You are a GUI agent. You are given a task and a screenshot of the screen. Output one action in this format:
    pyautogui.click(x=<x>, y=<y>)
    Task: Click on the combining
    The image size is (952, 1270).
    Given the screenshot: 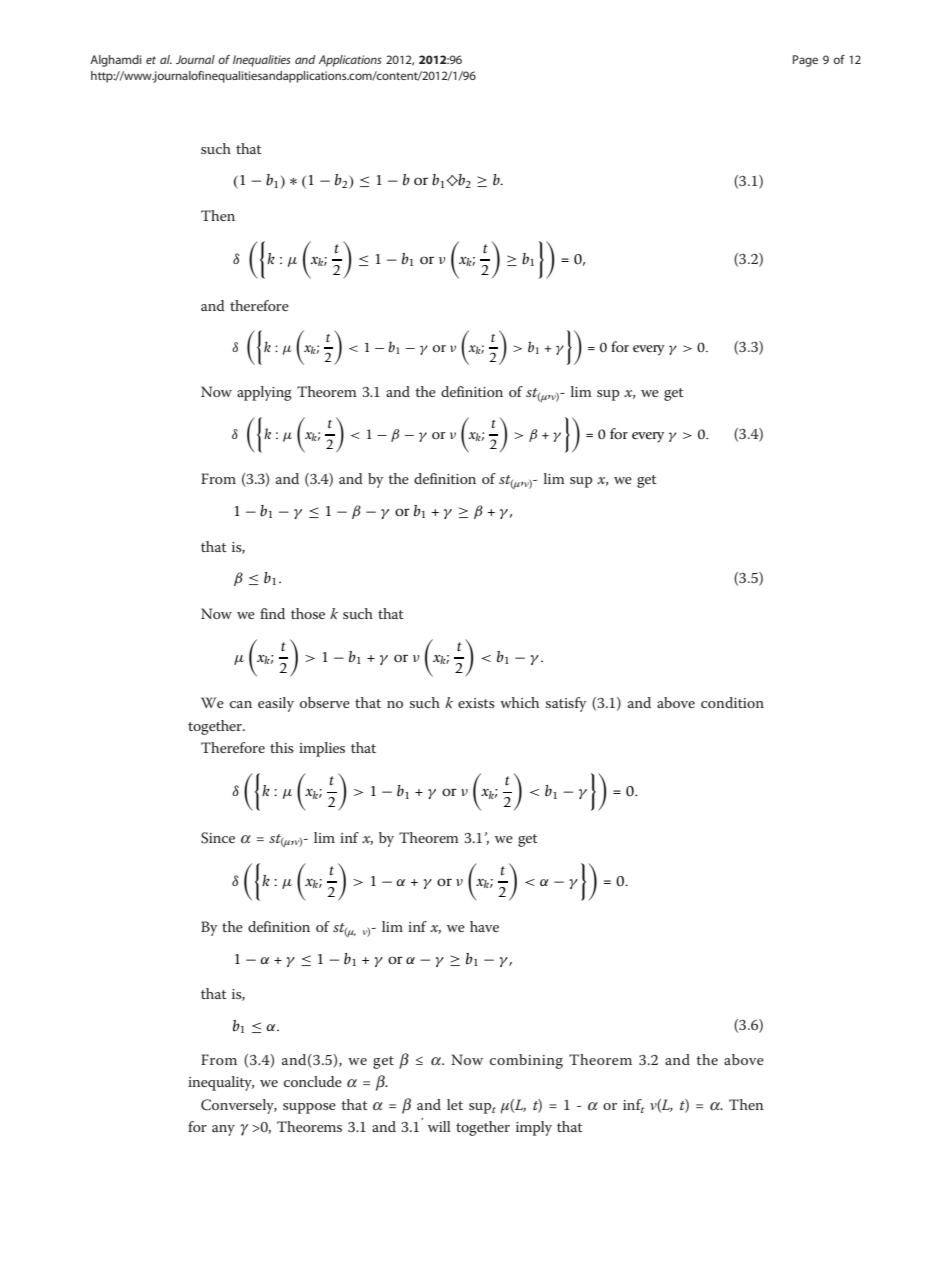 What is the action you would take?
    pyautogui.click(x=526, y=1061)
